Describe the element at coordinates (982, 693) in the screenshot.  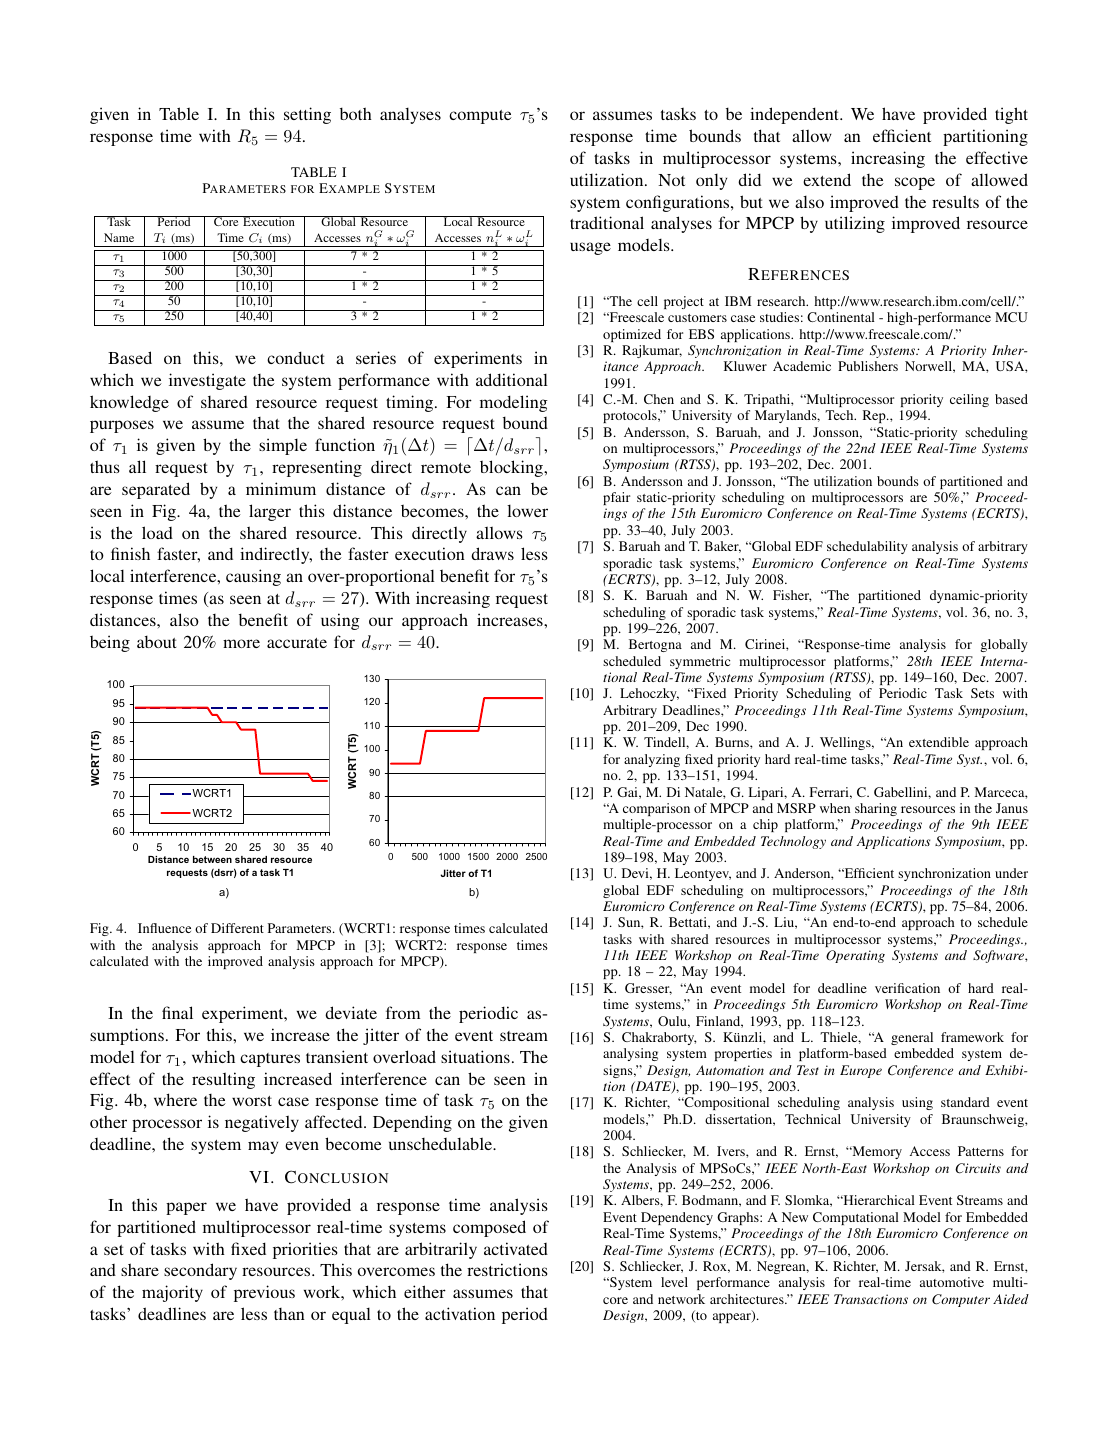
I see `Sets` at that location.
